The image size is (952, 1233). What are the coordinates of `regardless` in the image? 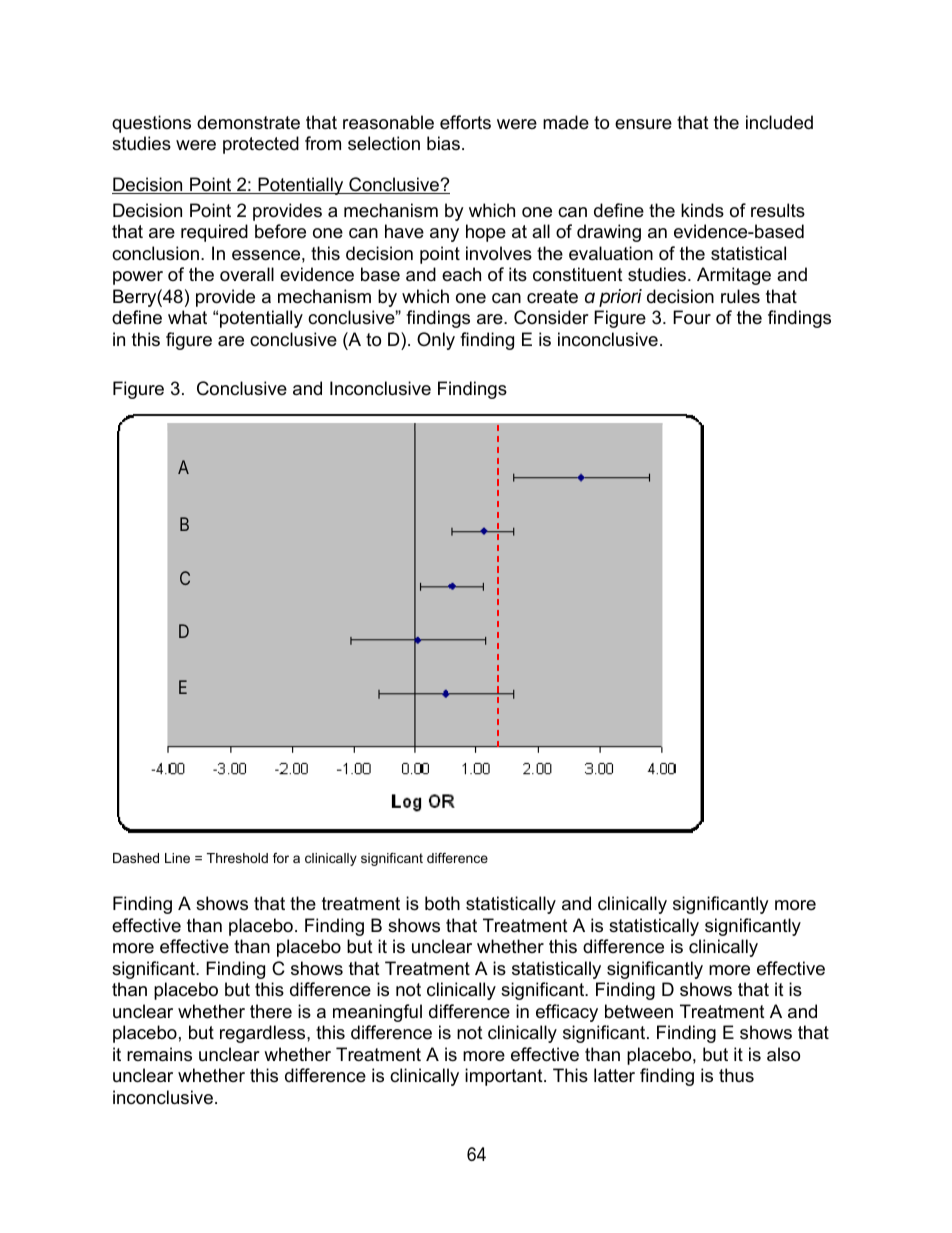 It's located at (264, 1034).
